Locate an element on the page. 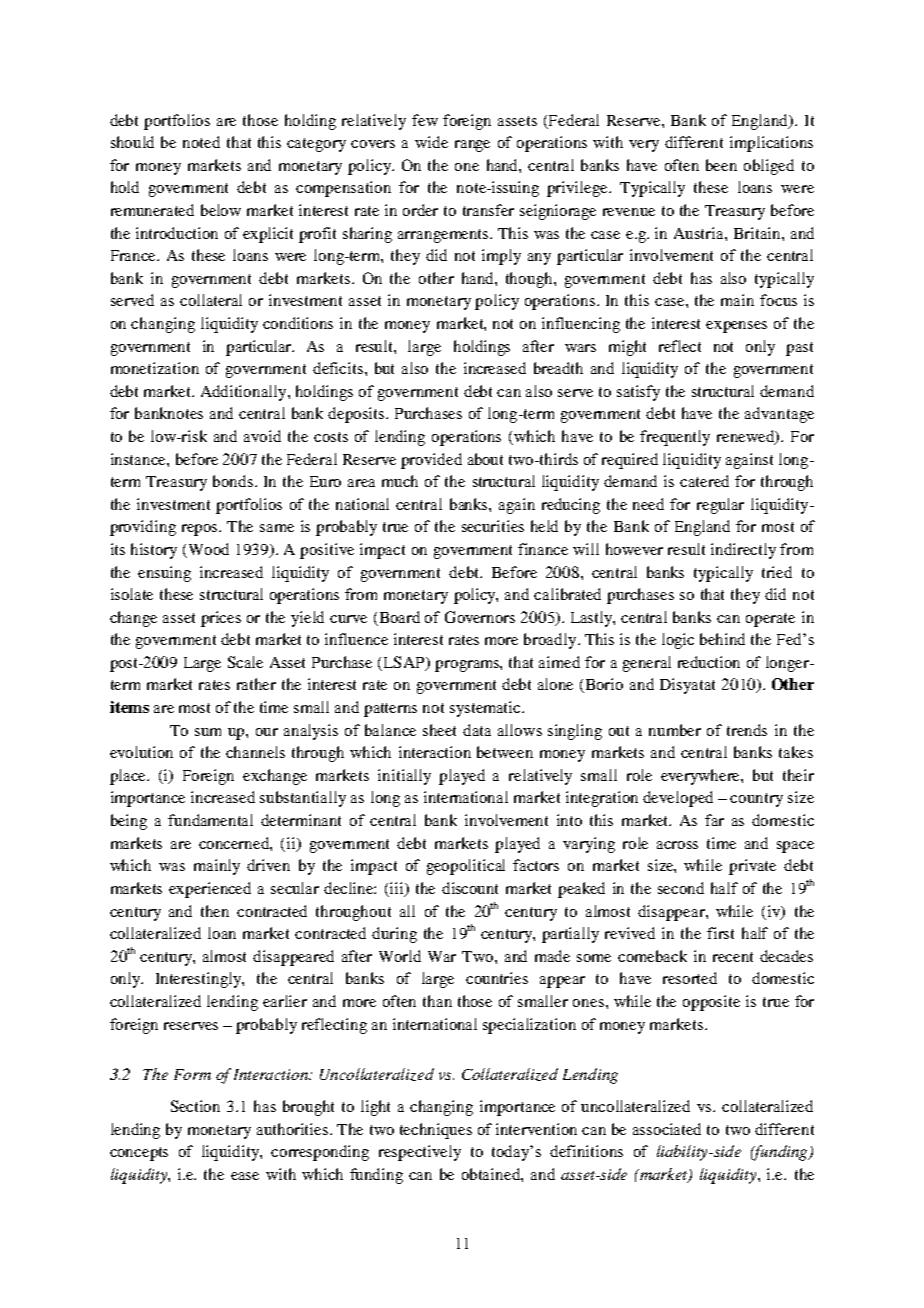 The width and height of the document is (924, 1308). Section is located at coordinates (195, 1106).
